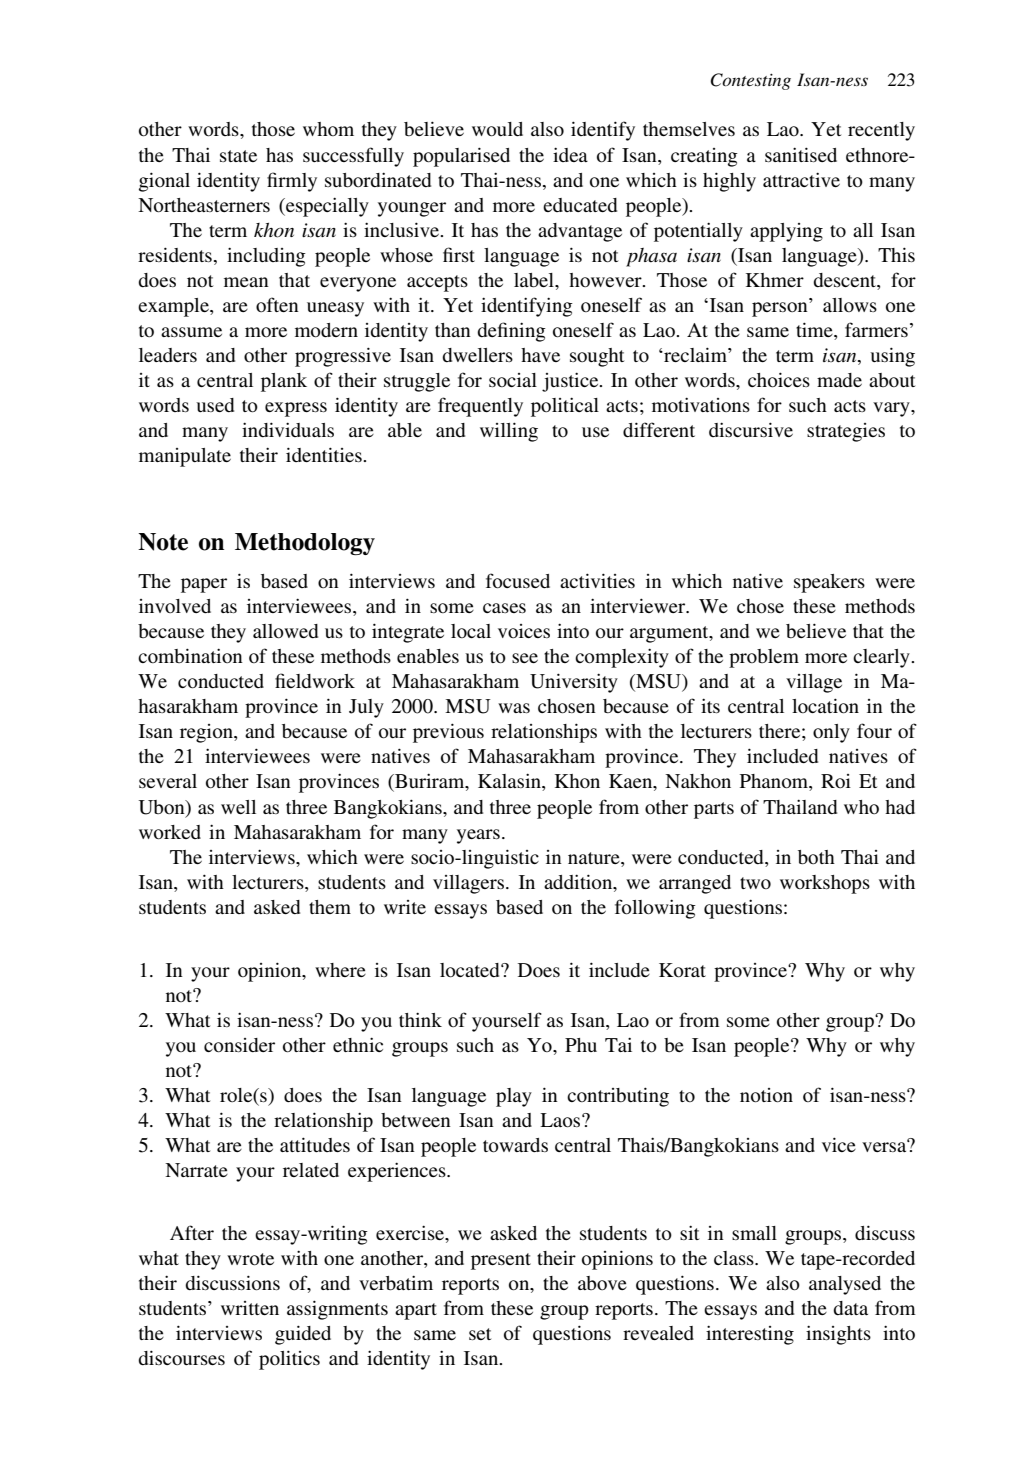 Image resolution: width=1034 pixels, height=1475 pixels. Describe the element at coordinates (838, 1335) in the document. I see `insights` at that location.
